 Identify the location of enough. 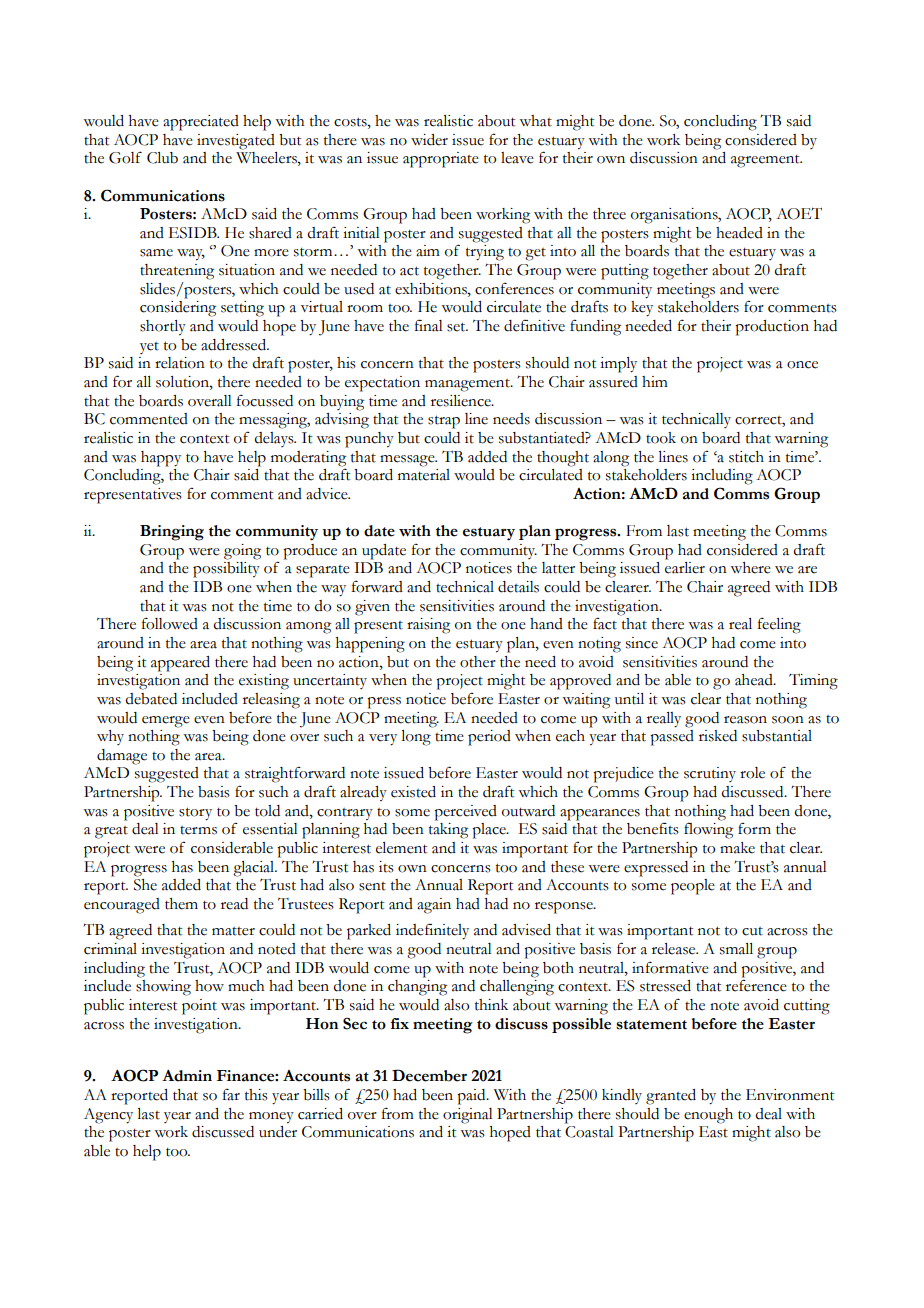
(708, 1116).
